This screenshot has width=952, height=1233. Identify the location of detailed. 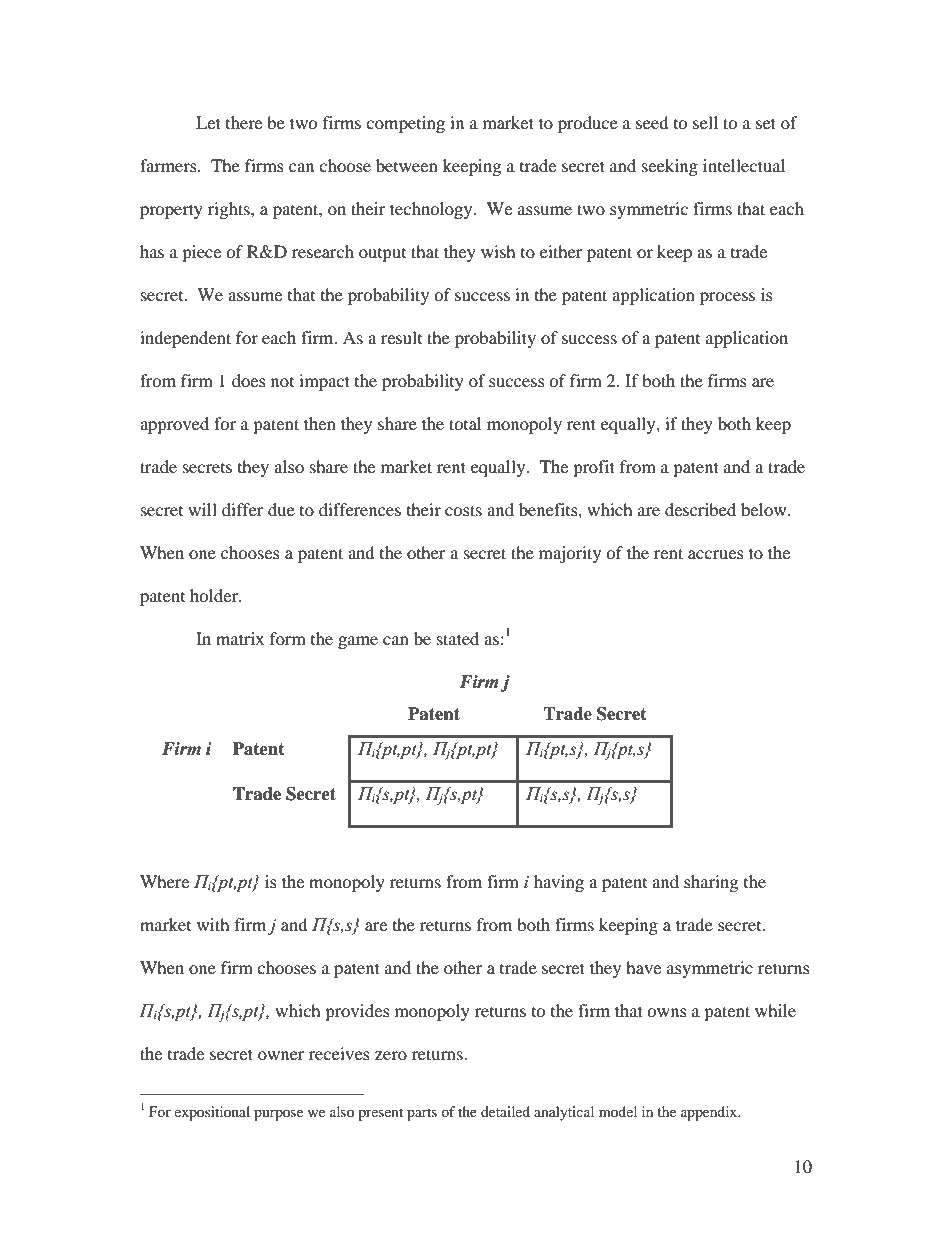
(505, 1111).
